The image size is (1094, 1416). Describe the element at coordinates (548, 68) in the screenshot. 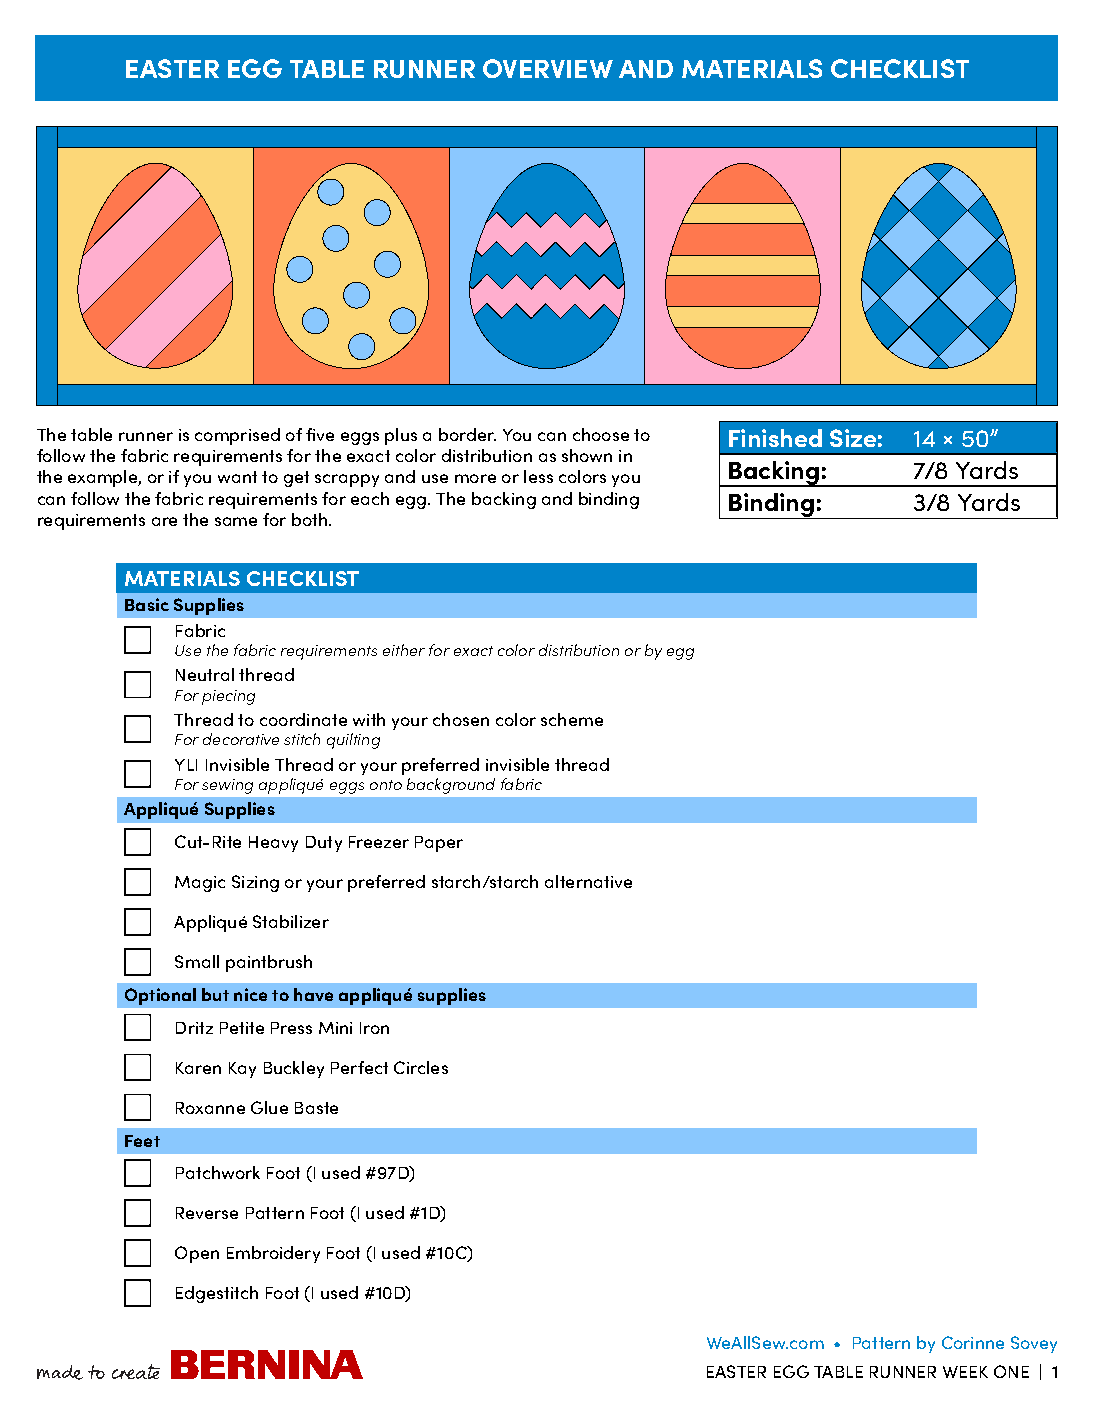

I see `OVERVIEW` at that location.
